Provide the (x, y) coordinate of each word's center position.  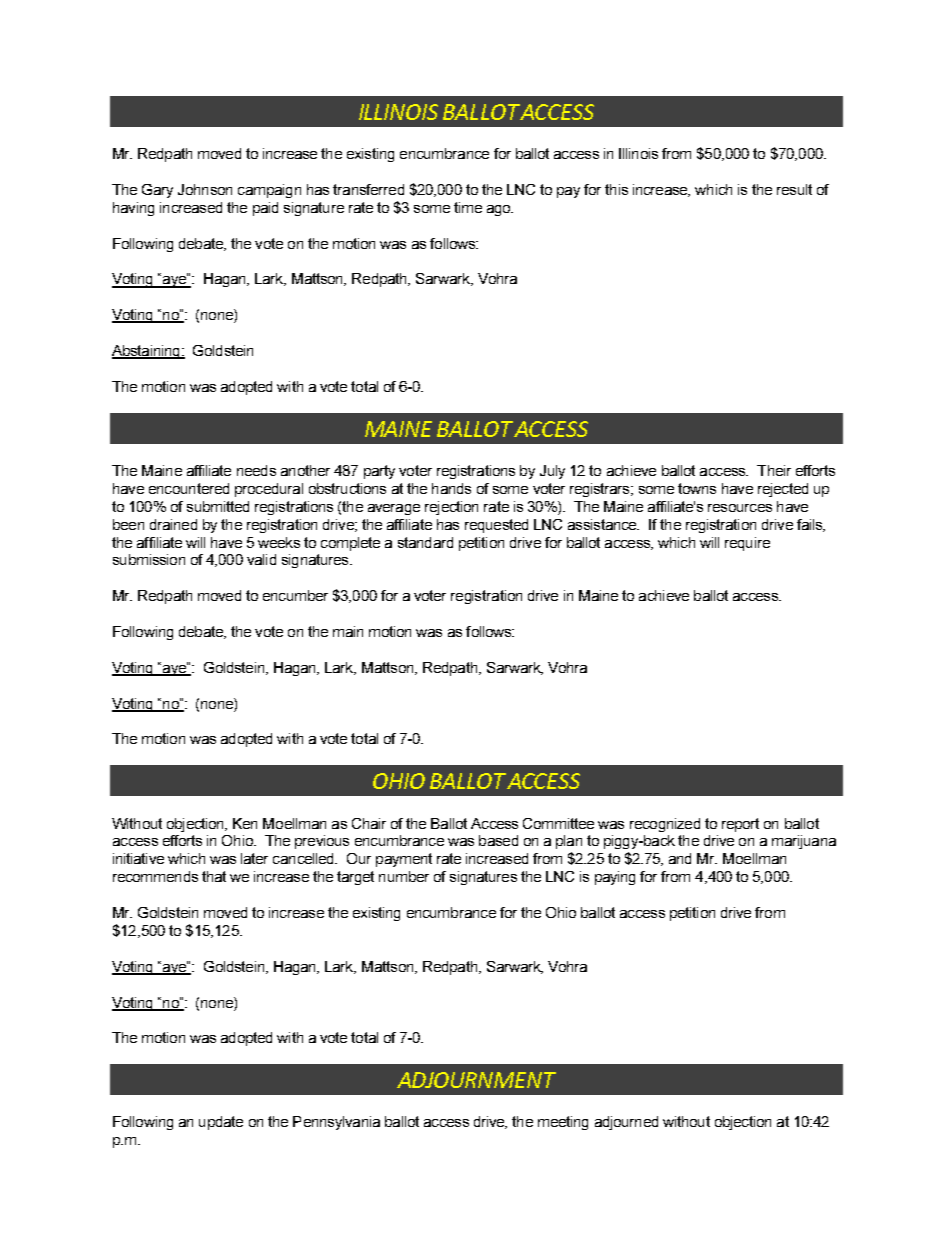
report (740, 825)
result (794, 189)
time (468, 207)
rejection (451, 508)
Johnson (205, 189)
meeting (563, 1123)
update (221, 1123)
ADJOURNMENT (476, 1080)
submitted (218, 506)
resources (740, 508)
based (498, 840)
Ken (245, 823)
